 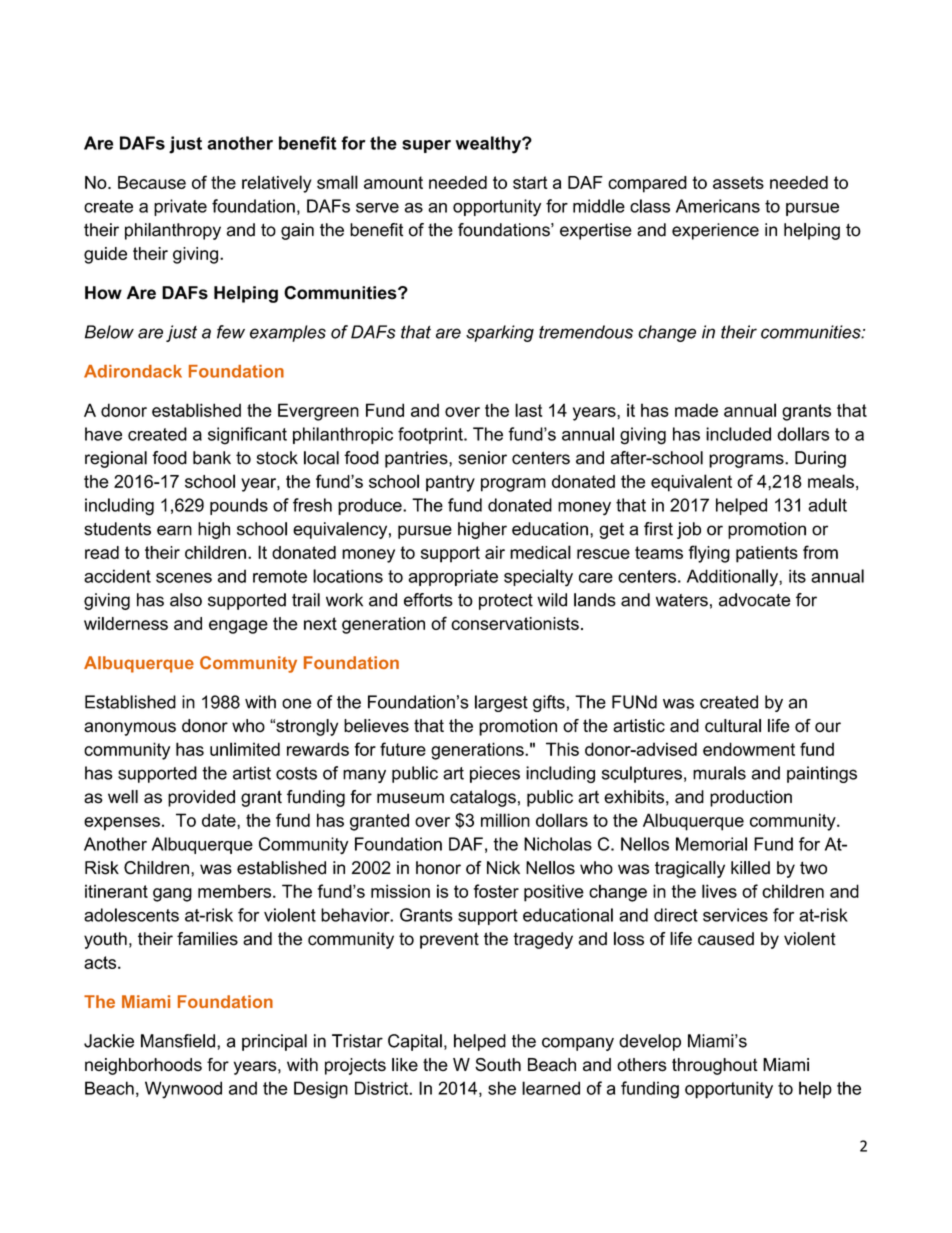 I want to click on advocate, so click(x=755, y=600).
